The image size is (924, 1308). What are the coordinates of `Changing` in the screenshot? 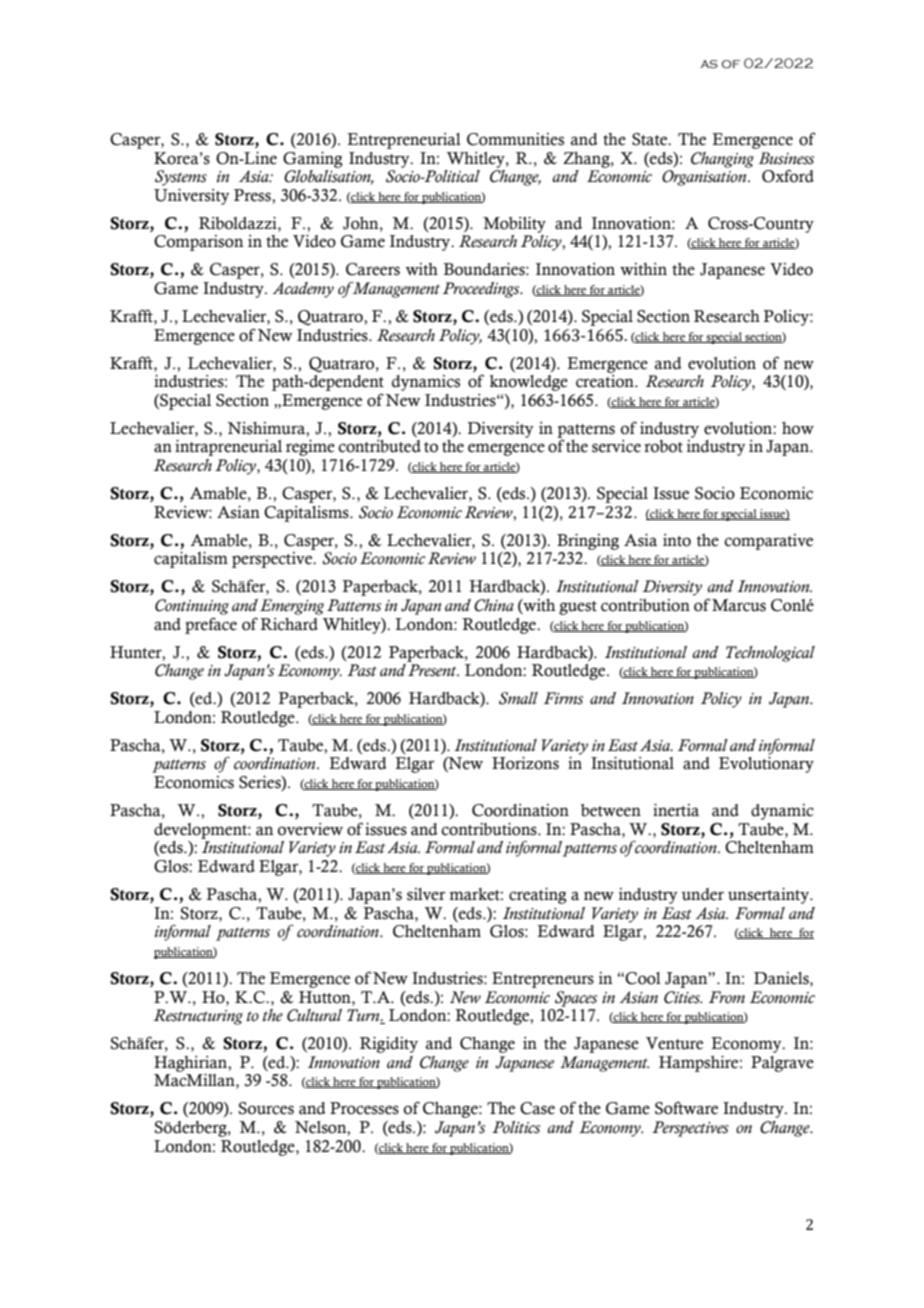 It's located at (722, 160).
